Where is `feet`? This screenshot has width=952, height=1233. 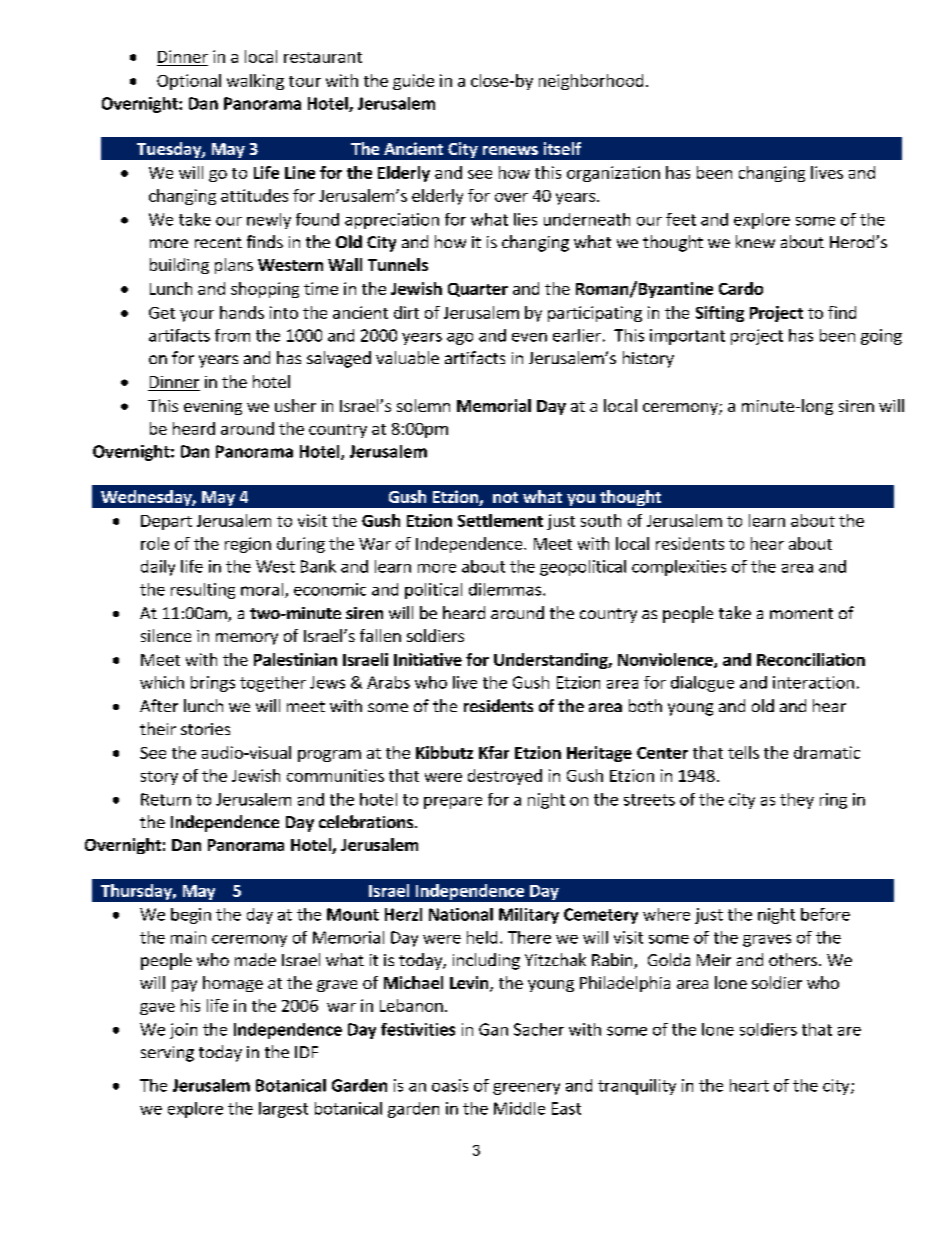 feet is located at coordinates (681, 219).
